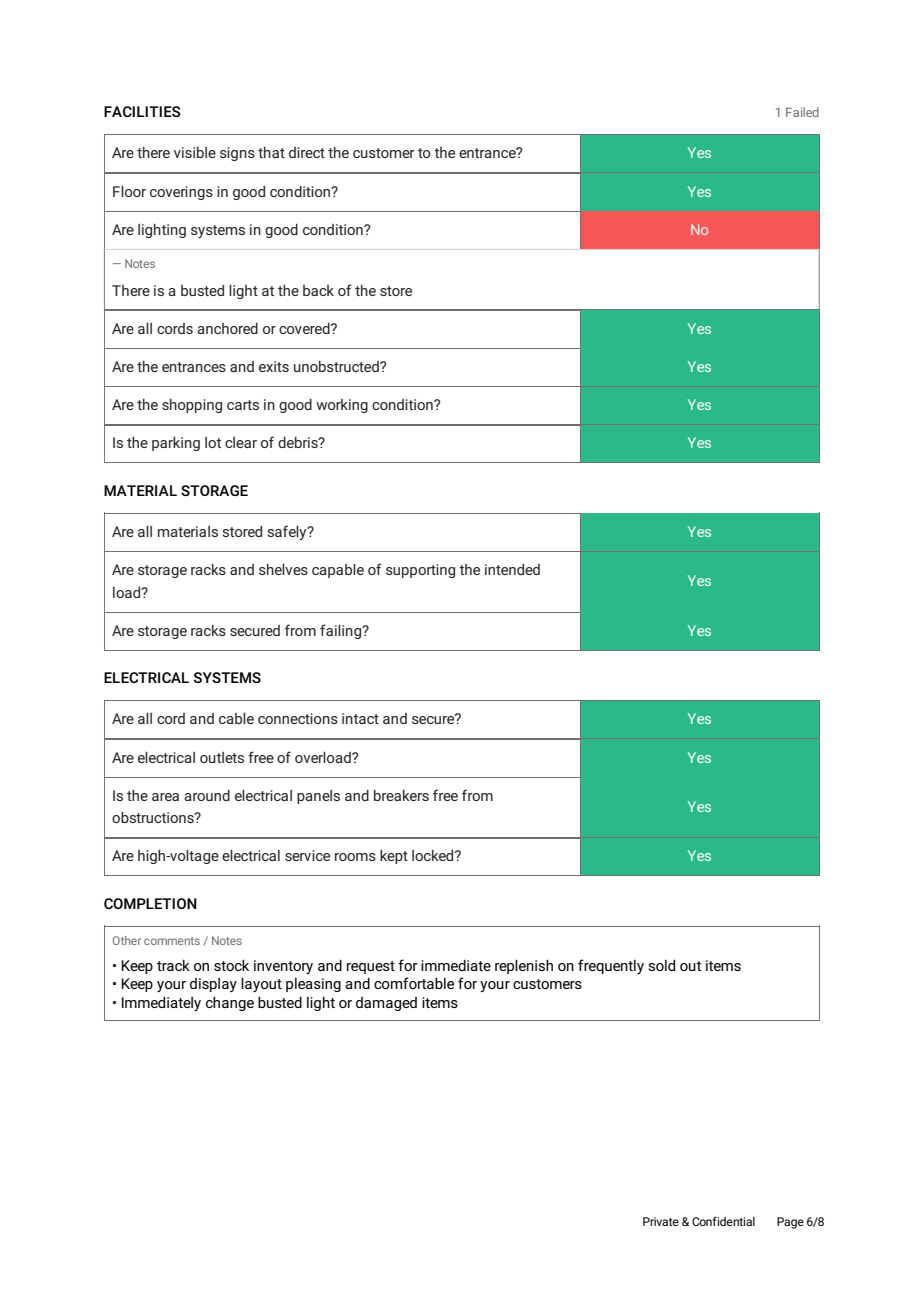  I want to click on change, so click(230, 1004).
